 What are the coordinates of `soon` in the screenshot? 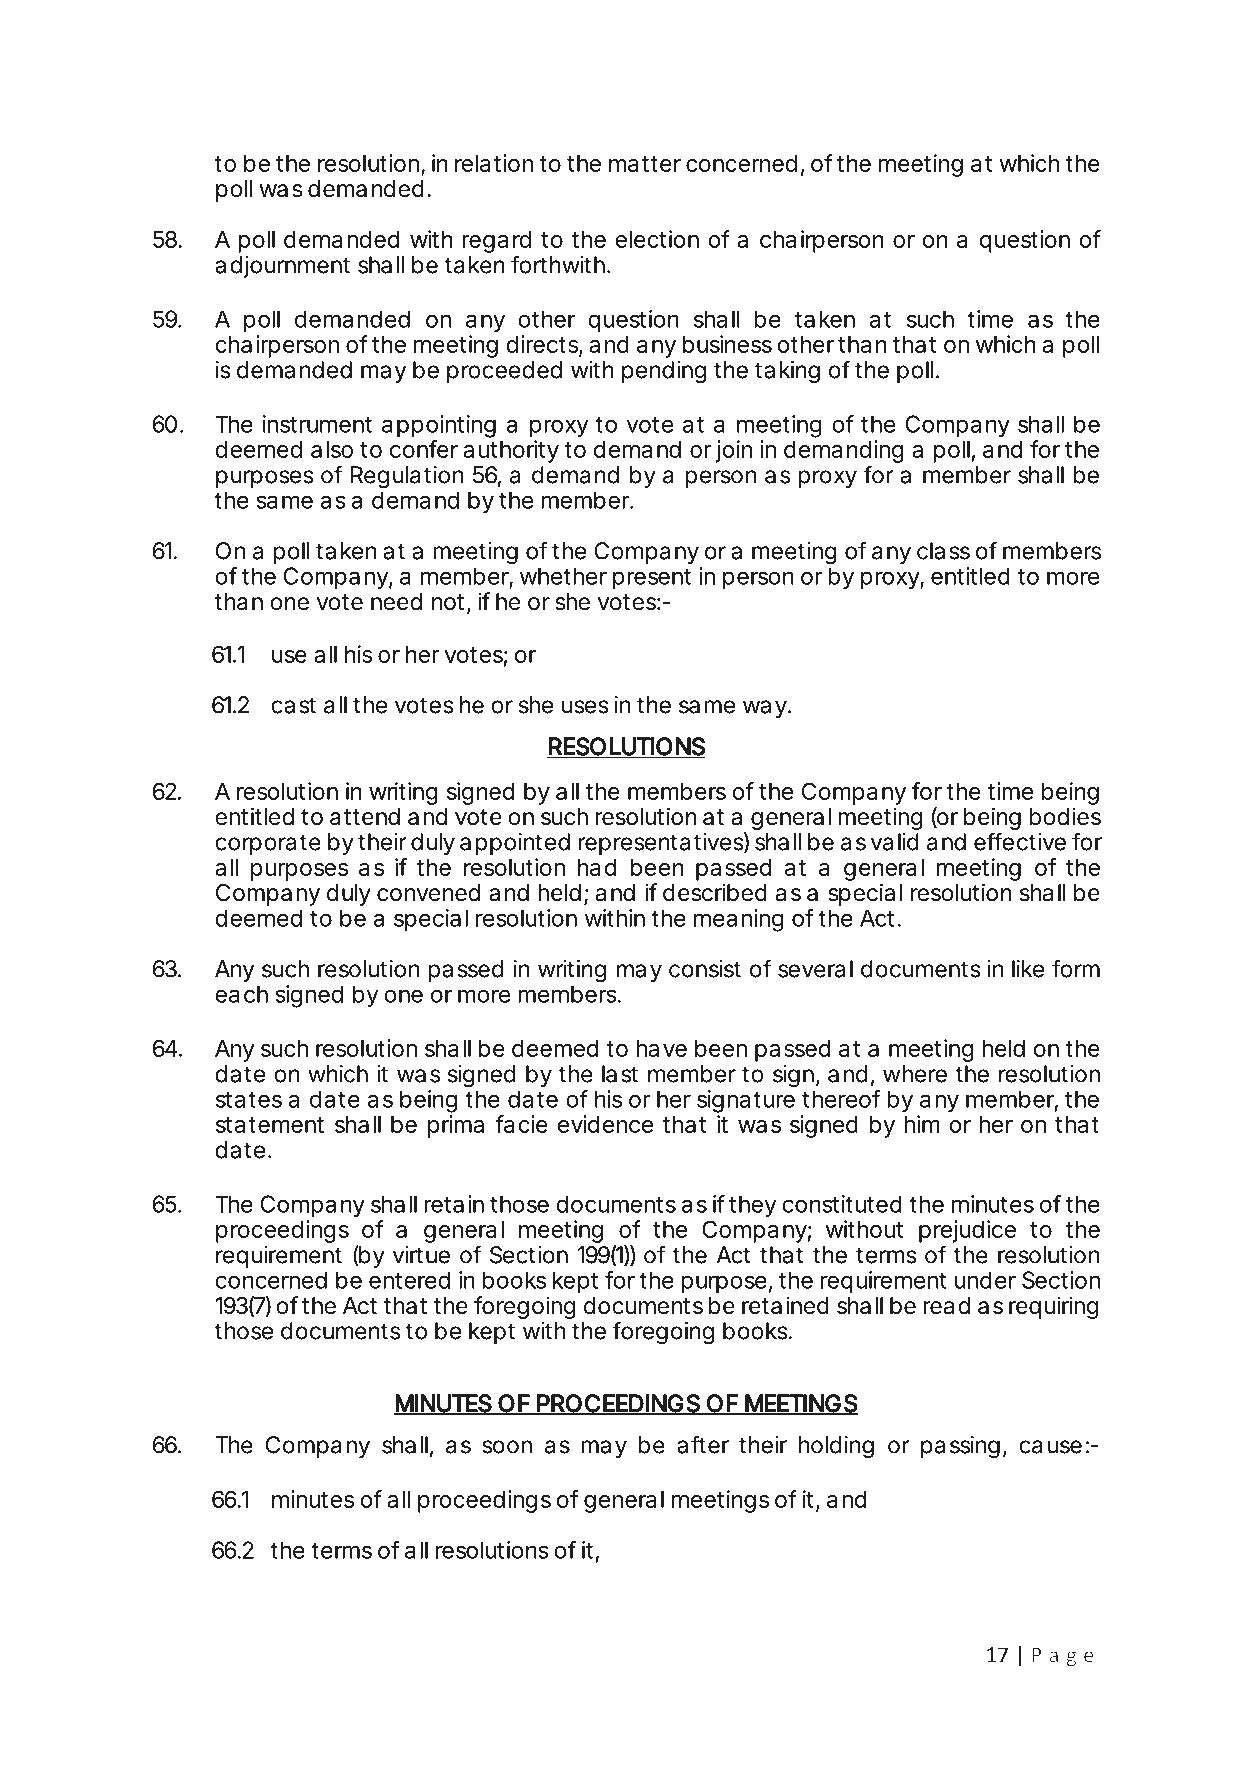 It's located at (507, 1447).
